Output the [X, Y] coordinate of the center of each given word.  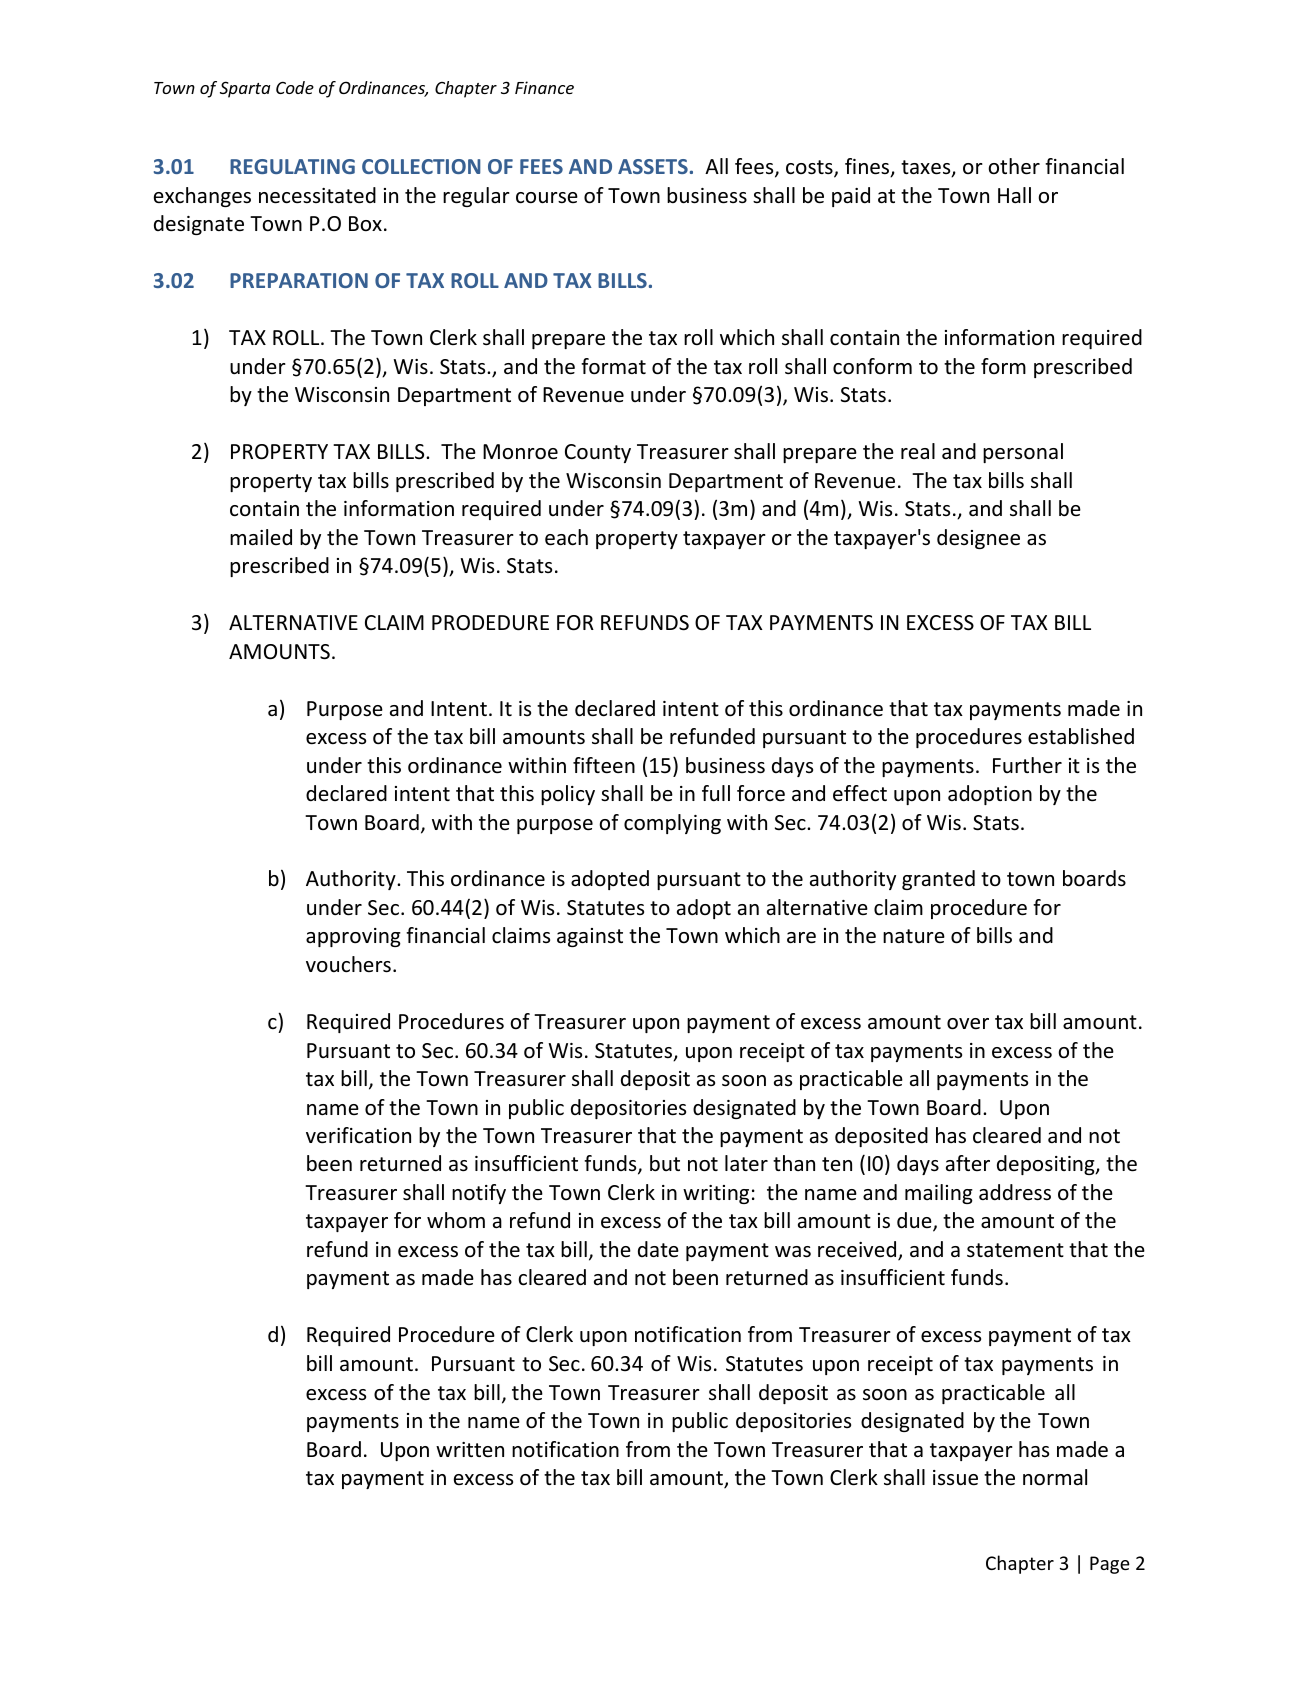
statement [1015, 1250]
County [598, 453]
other [1014, 166]
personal [1023, 453]
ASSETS [653, 166]
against [590, 937]
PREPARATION [299, 280]
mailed [261, 537]
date [658, 1249]
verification [358, 1135]
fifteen [604, 765]
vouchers [348, 964]
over [968, 1024]
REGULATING [292, 166]
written [470, 1449]
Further [1027, 765]
